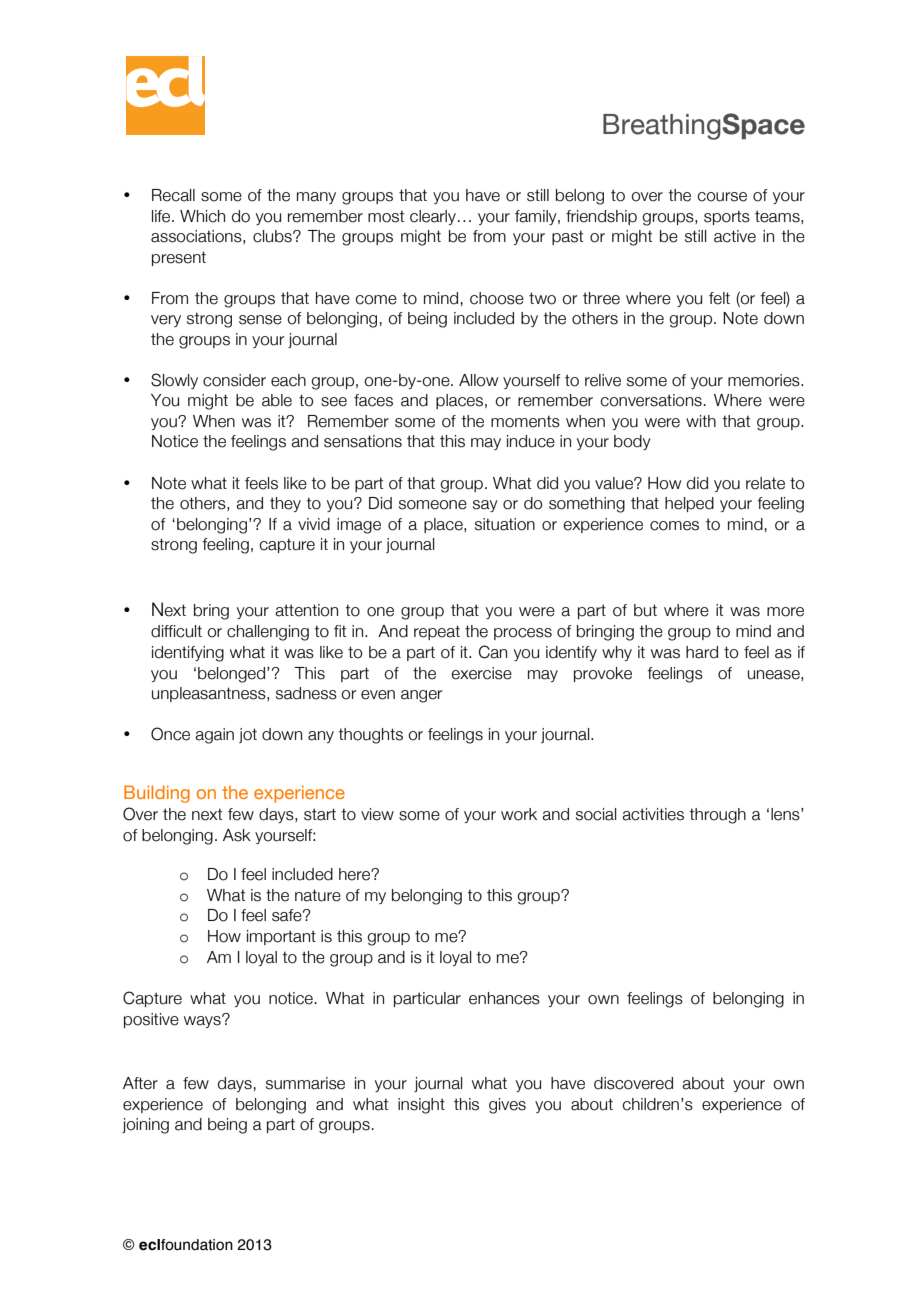 This document has width=924, height=1308. What do you see at coordinates (285, 504) in the document?
I see `they` at bounding box center [285, 504].
